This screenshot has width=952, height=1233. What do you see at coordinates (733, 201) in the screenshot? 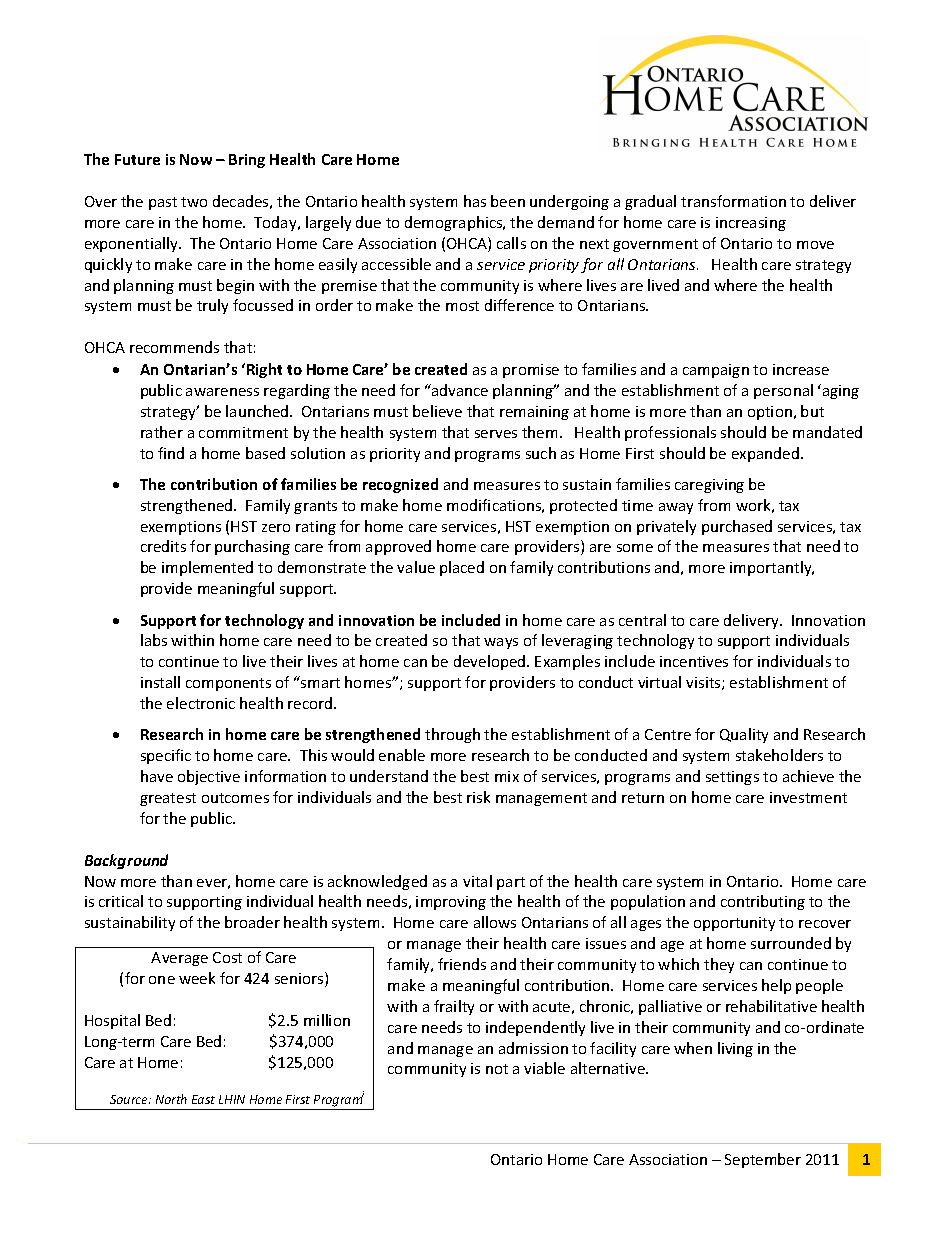
I see `transformation` at bounding box center [733, 201].
